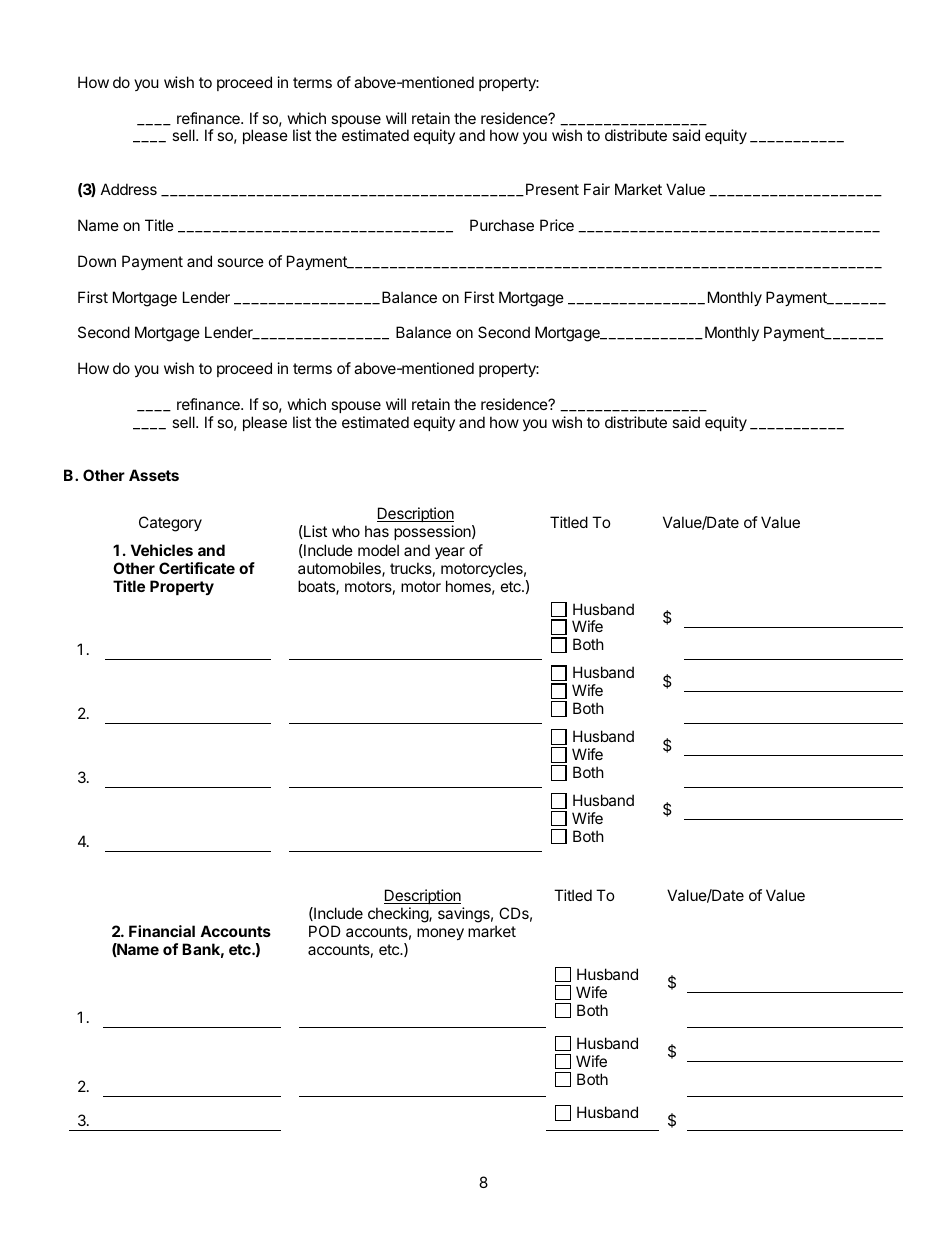  I want to click on Vehicles, so click(162, 550).
